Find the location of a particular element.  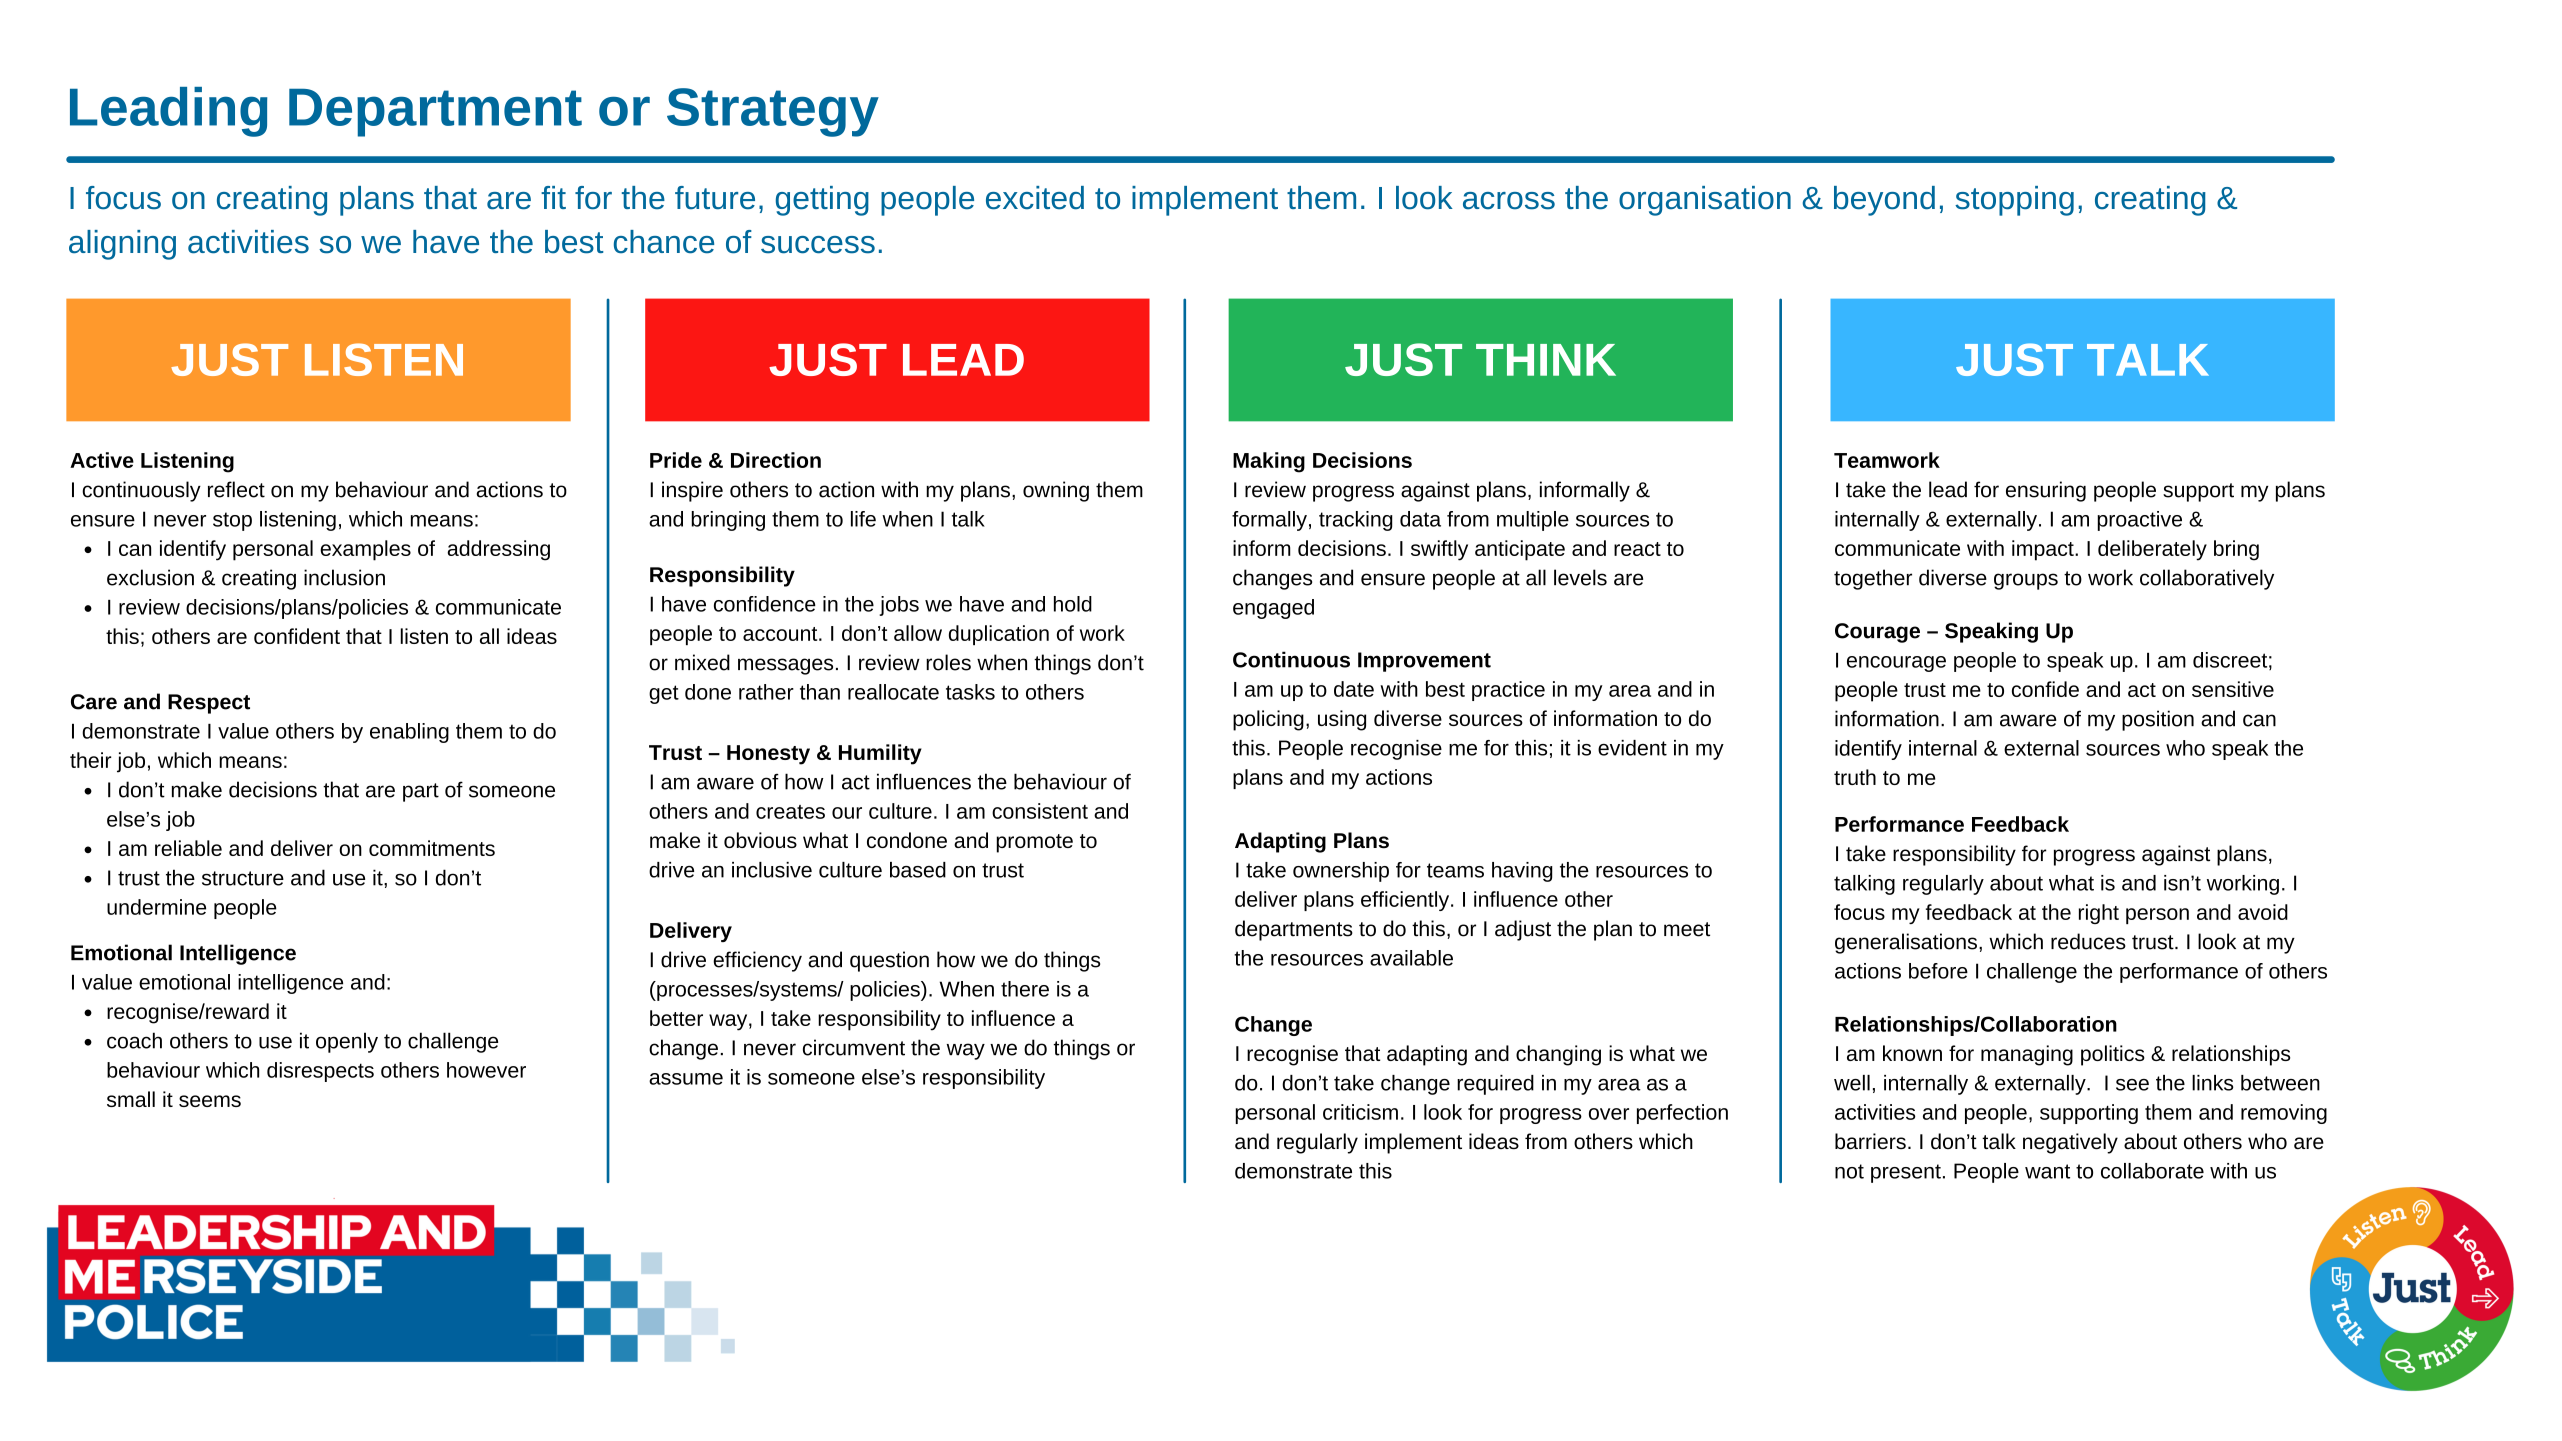

ownership is located at coordinates (1341, 872).
